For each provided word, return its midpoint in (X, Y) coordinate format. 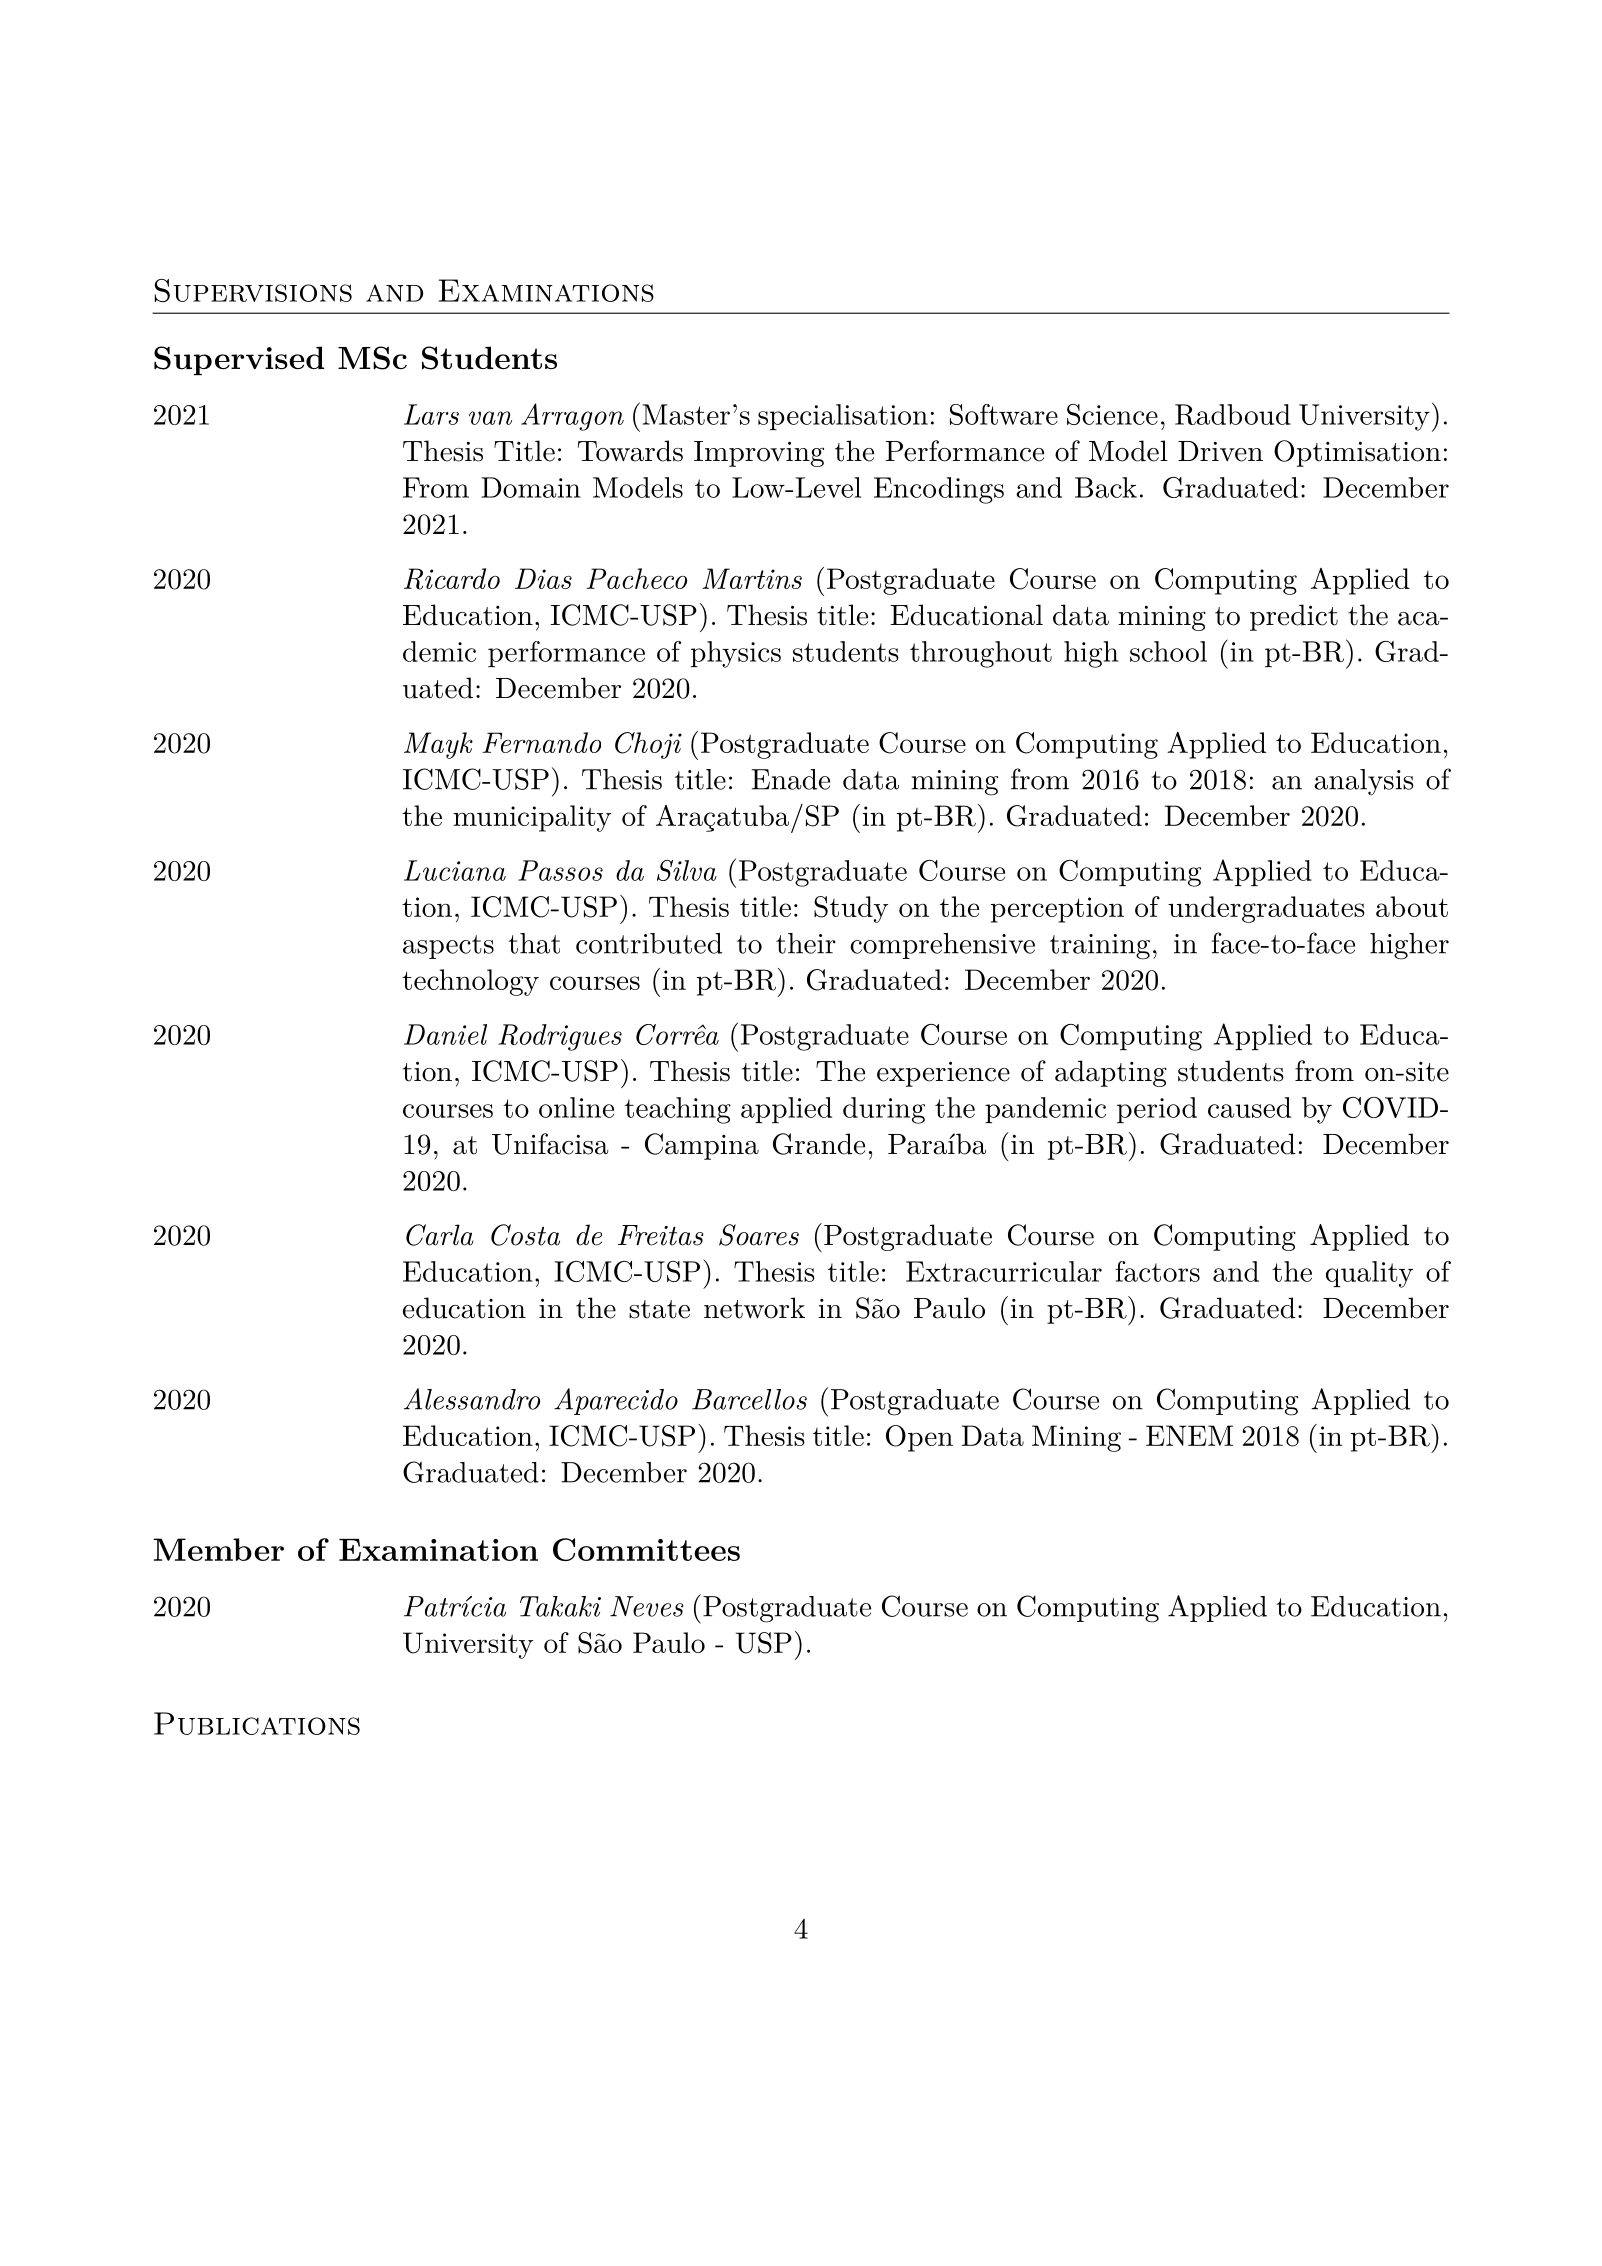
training (1100, 947)
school (1168, 651)
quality (1369, 1274)
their (806, 943)
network (754, 1308)
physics (736, 654)
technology (470, 982)
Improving (759, 454)
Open (919, 1438)
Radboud (1233, 414)
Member (219, 1549)
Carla (440, 1235)
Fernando (541, 742)
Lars (431, 414)
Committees (646, 1549)
